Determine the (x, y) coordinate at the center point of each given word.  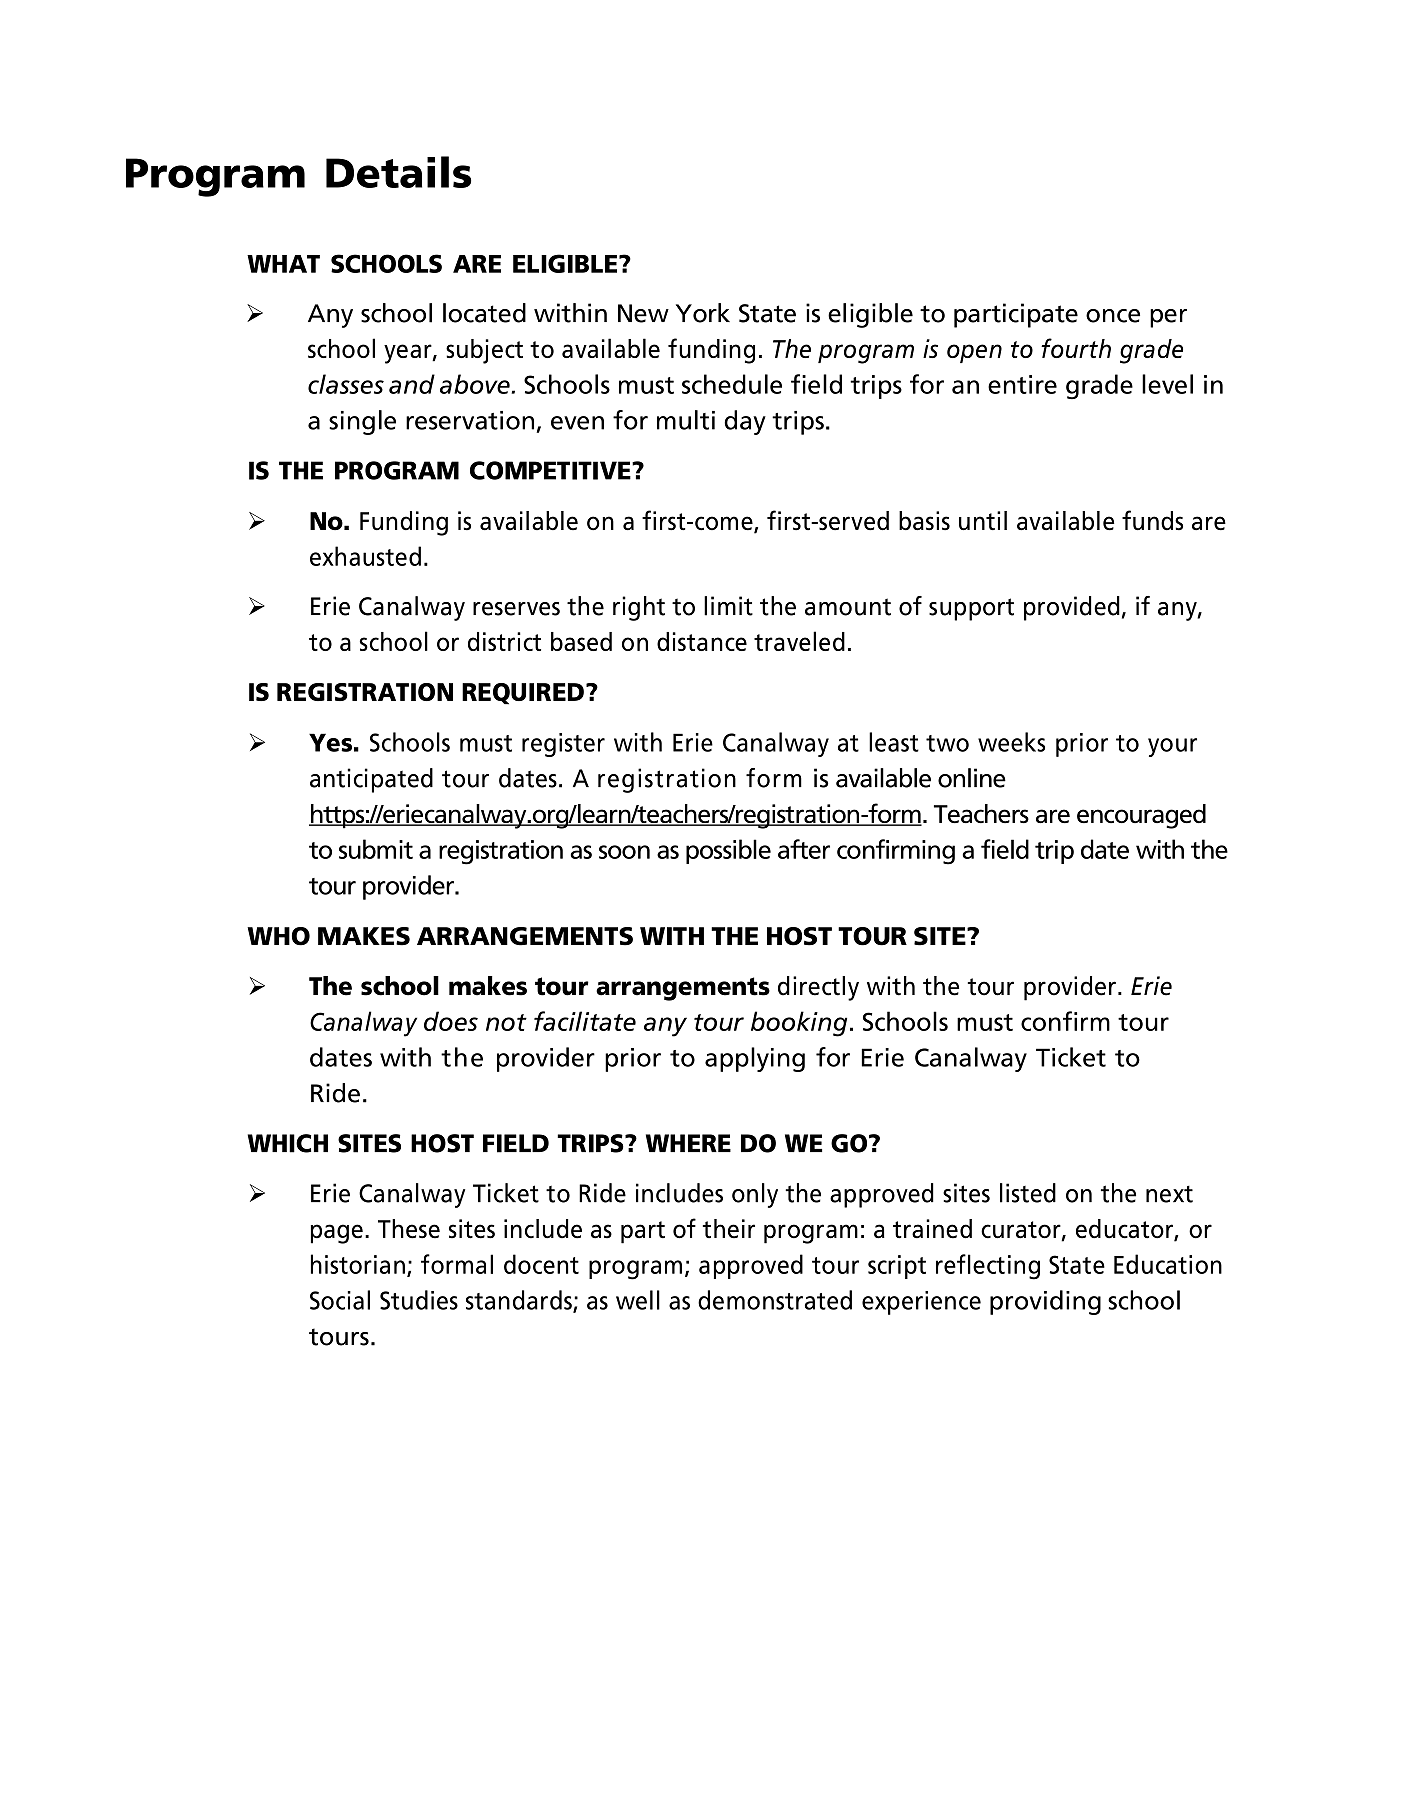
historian (358, 1264)
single (362, 422)
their (728, 1229)
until (983, 521)
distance (702, 641)
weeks (1011, 742)
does (451, 1021)
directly (818, 988)
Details (398, 172)
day (745, 422)
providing (1045, 1302)
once (1113, 316)
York (703, 313)
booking (799, 1024)
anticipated (371, 780)
